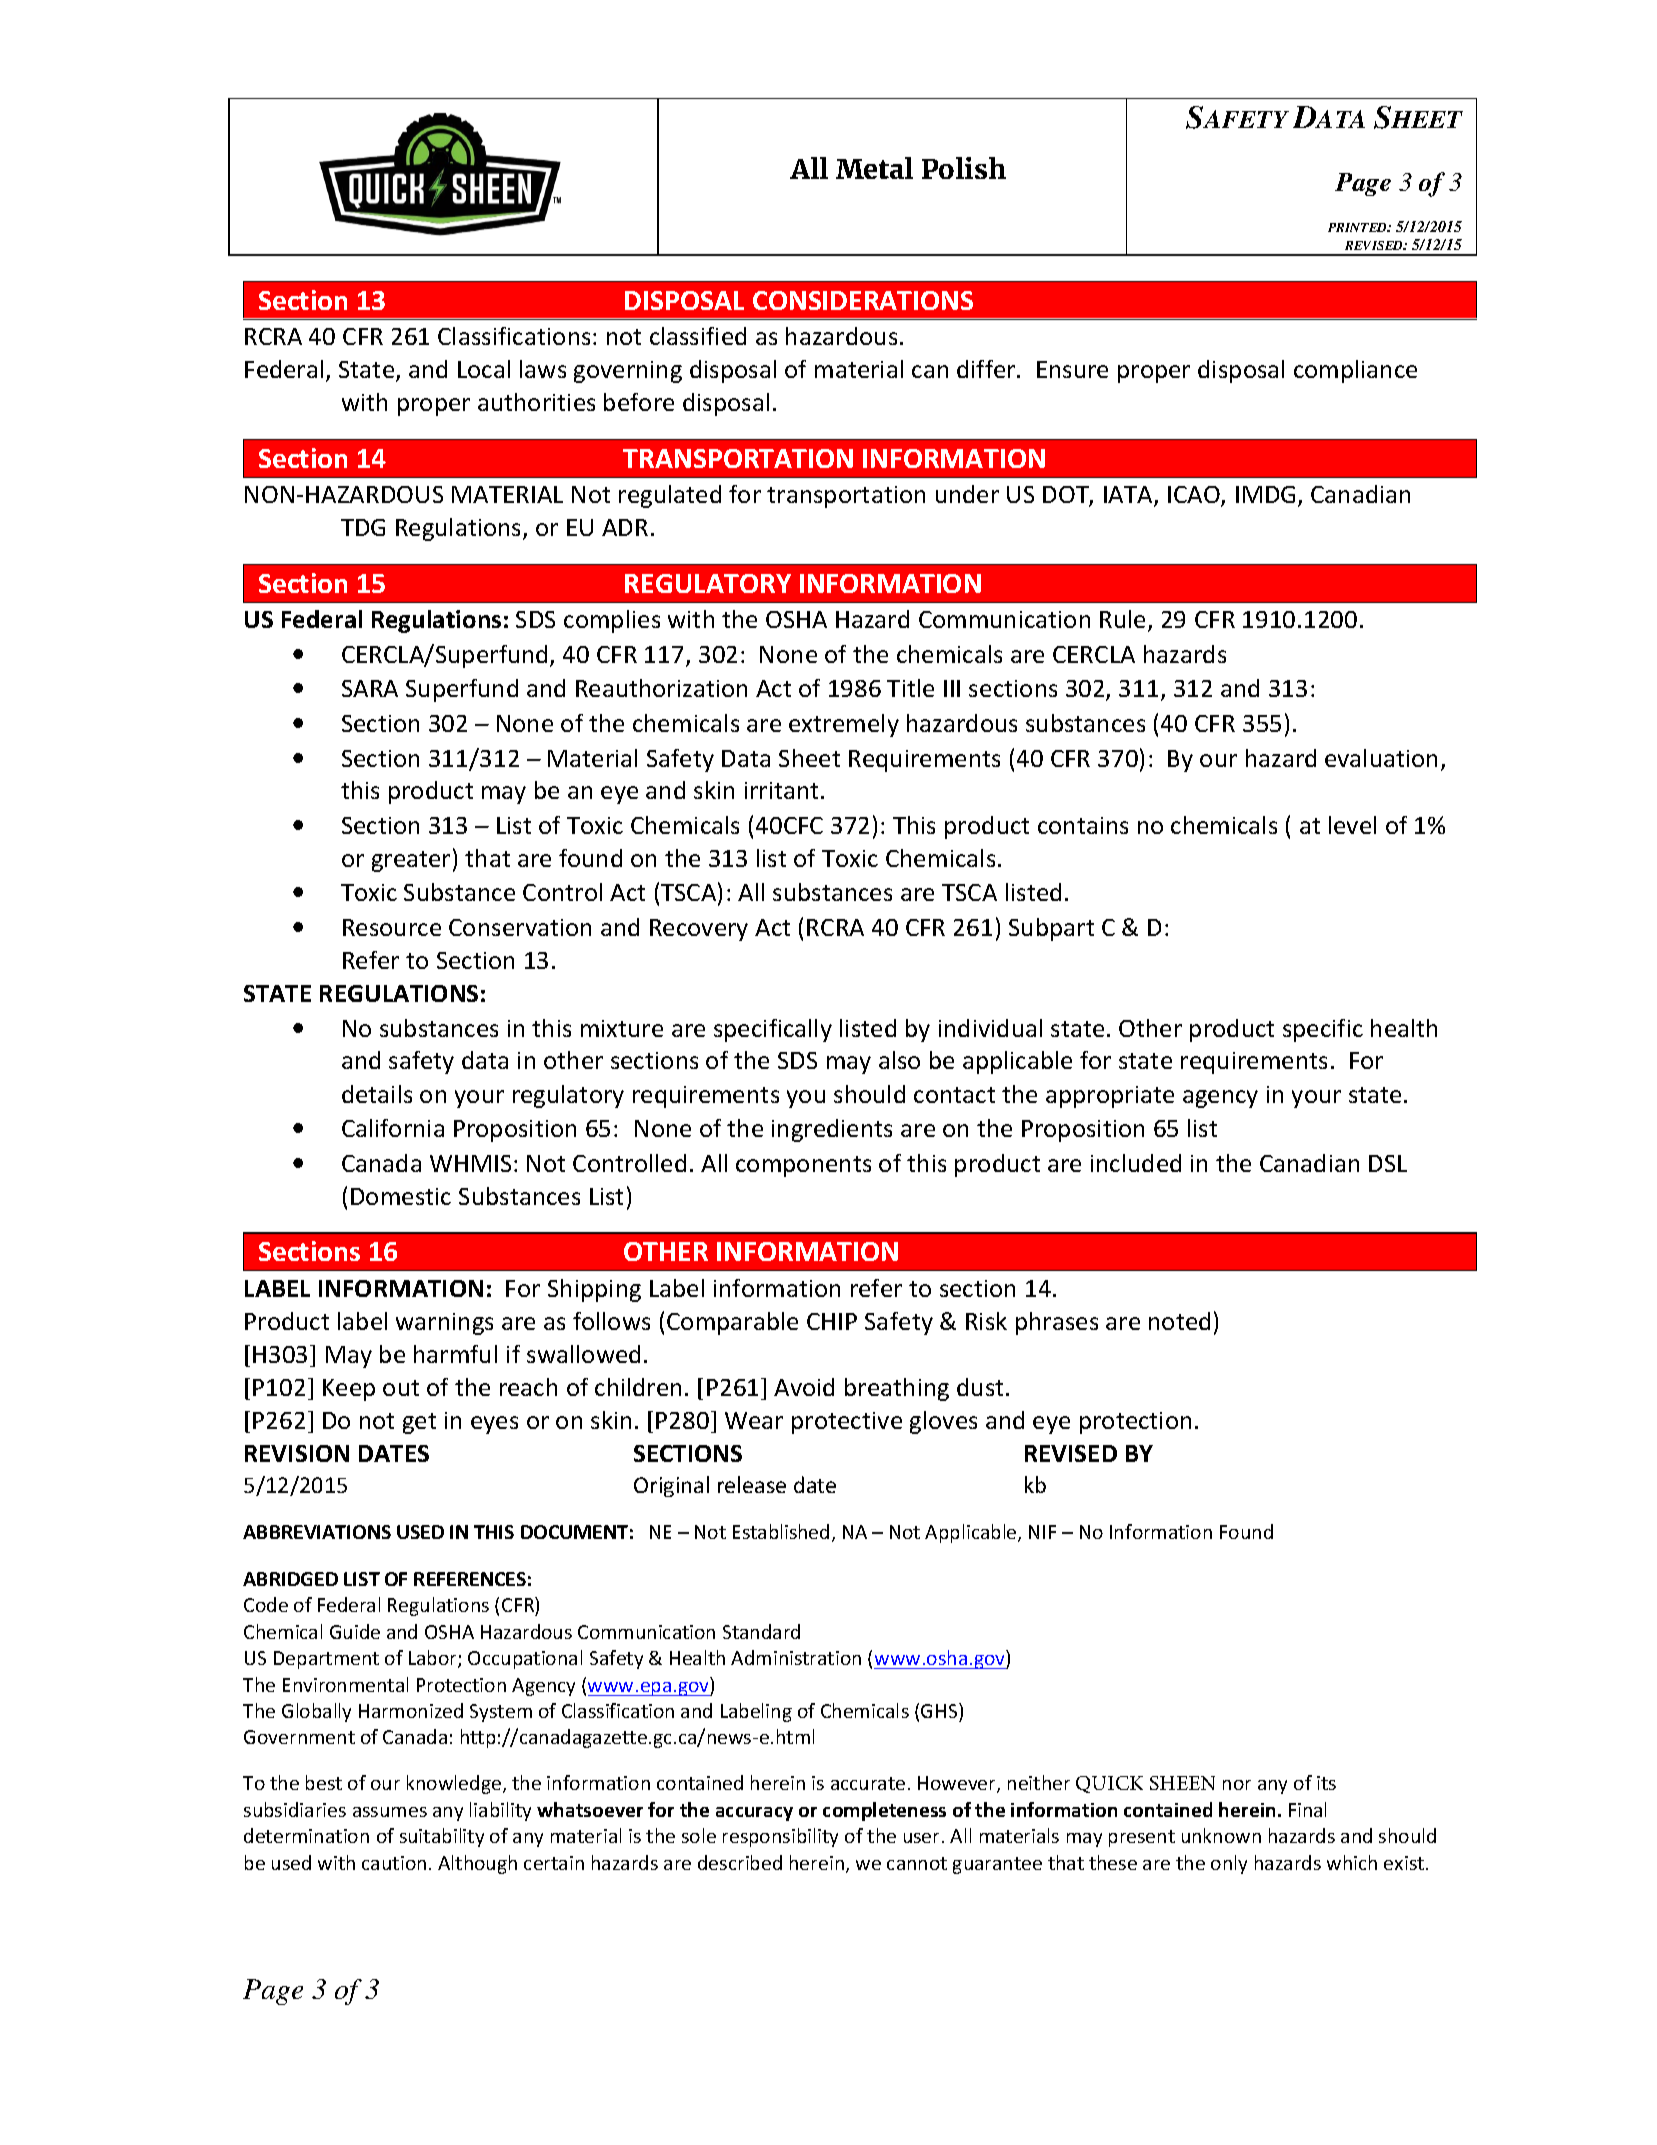  I want to click on compliance, so click(1355, 371).
